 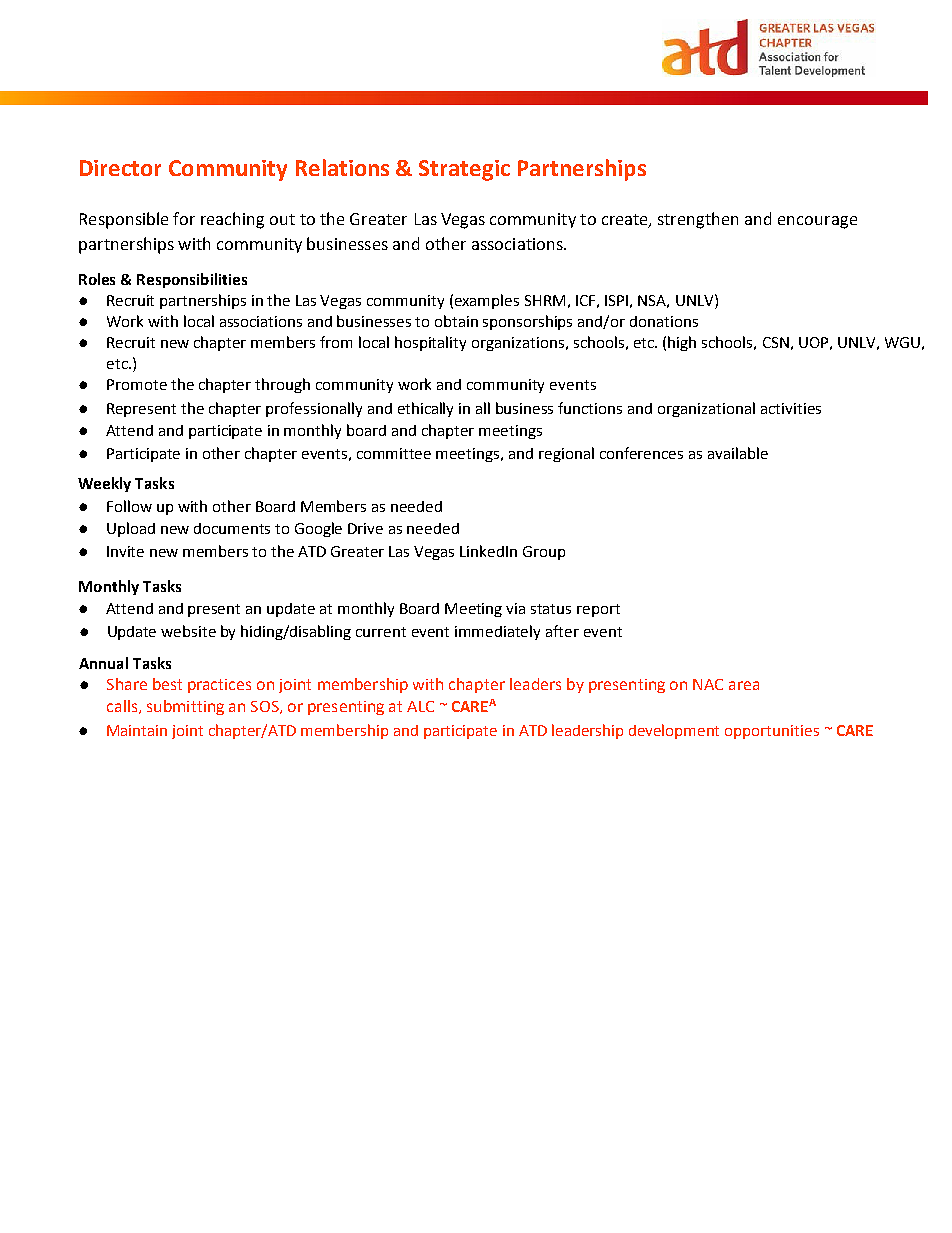 What do you see at coordinates (738, 453) in the screenshot?
I see `available` at bounding box center [738, 453].
